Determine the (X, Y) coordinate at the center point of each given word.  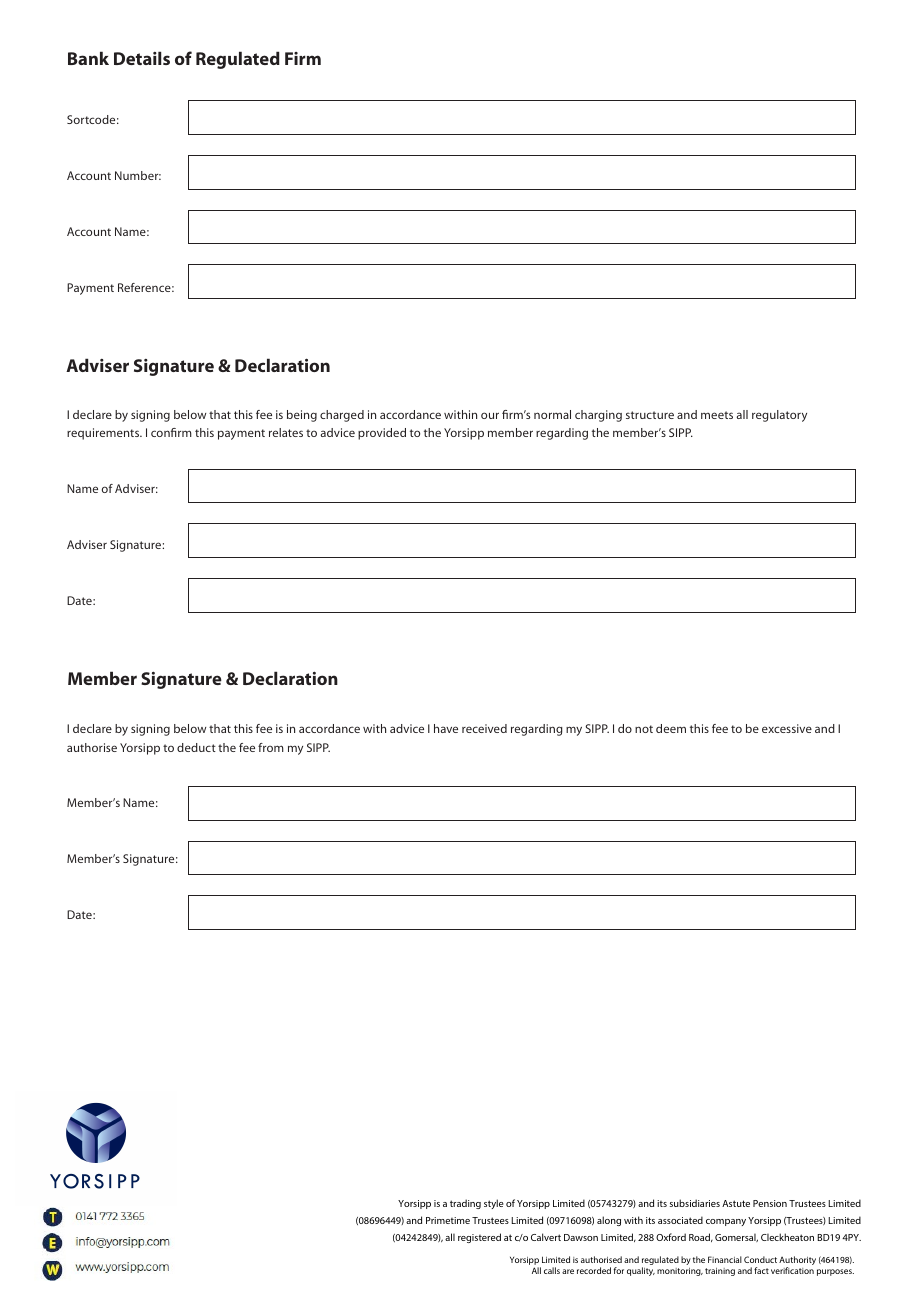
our (490, 415)
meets (717, 415)
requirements (104, 434)
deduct (196, 747)
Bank (88, 58)
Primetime (448, 1220)
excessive (787, 728)
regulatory (779, 416)
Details (142, 58)
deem (671, 728)
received (484, 728)
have (446, 728)
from (271, 747)
